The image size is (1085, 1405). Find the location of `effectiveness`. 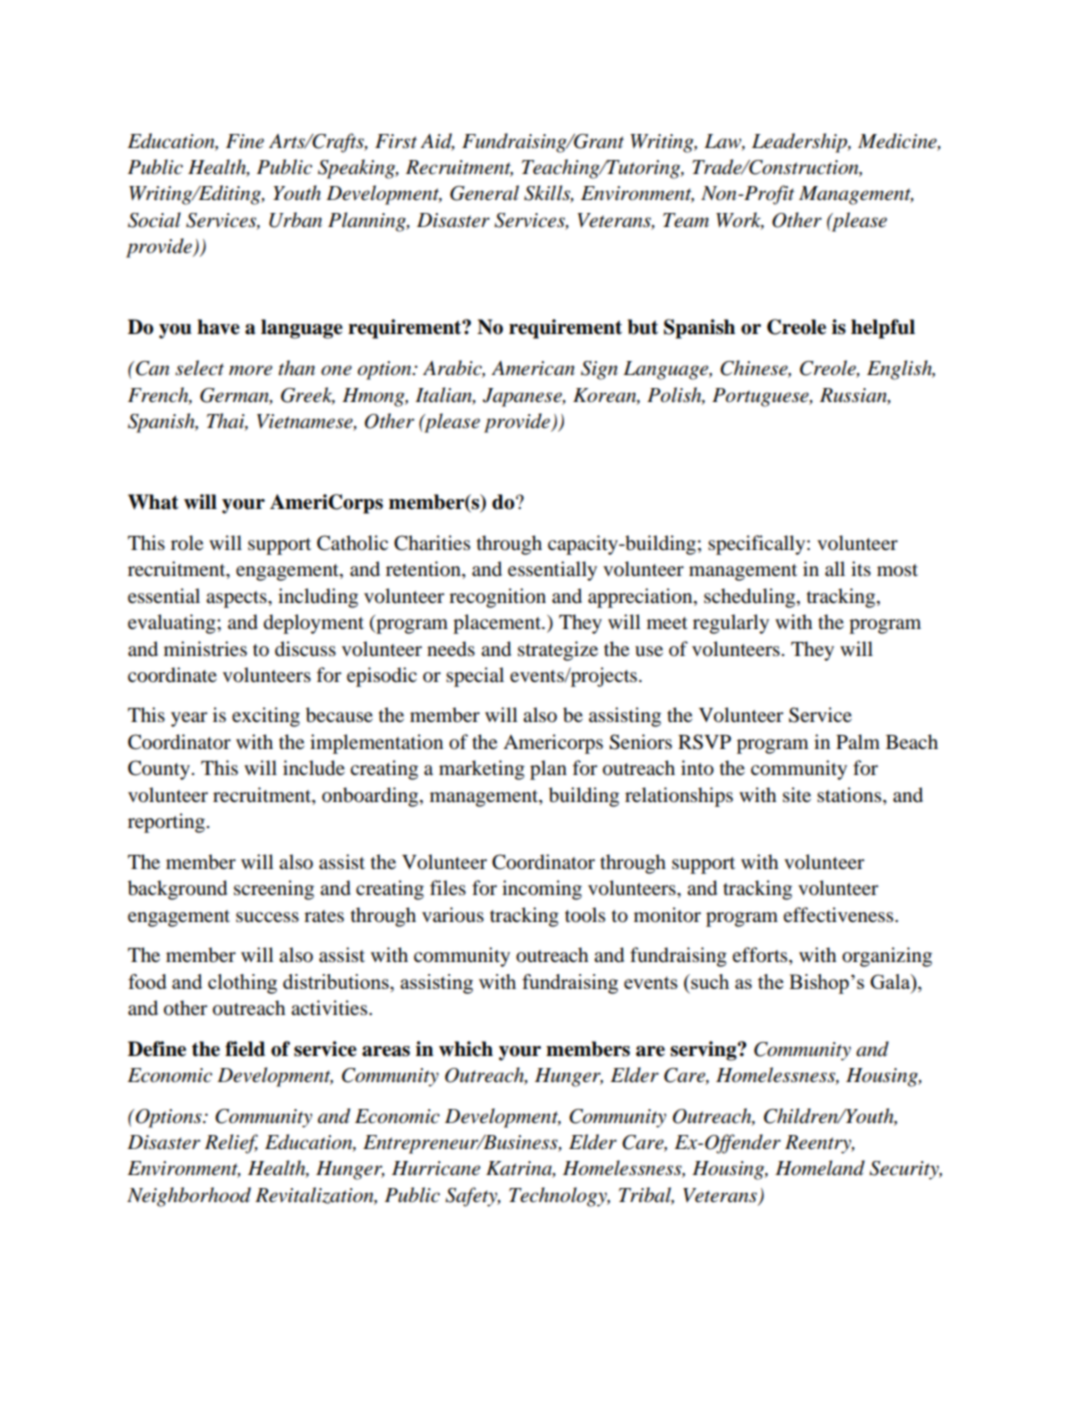

effectiveness is located at coordinates (839, 915).
